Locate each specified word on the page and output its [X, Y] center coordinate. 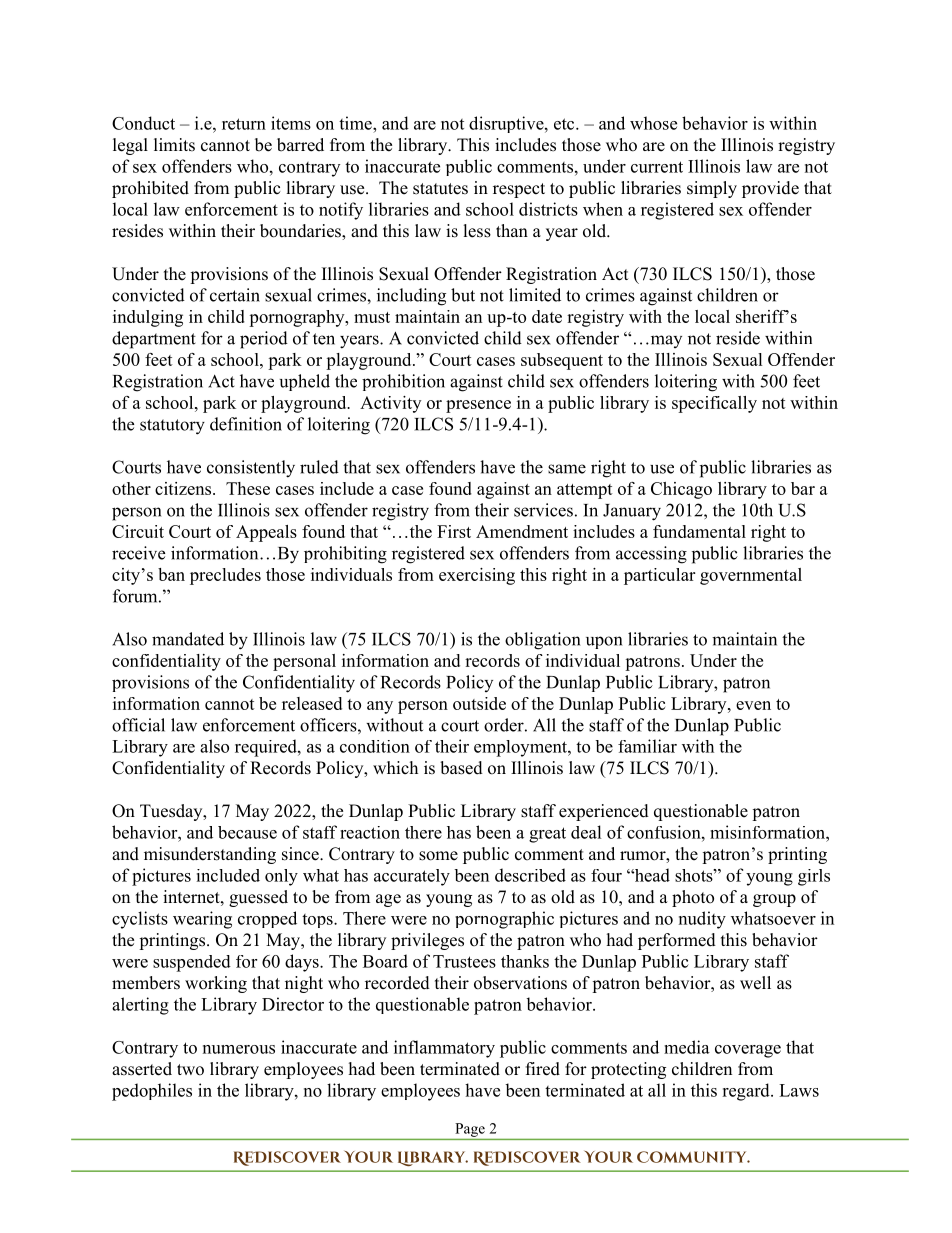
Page [470, 1130]
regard [747, 1092]
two [190, 1070]
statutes [440, 189]
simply [712, 189]
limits [174, 145]
